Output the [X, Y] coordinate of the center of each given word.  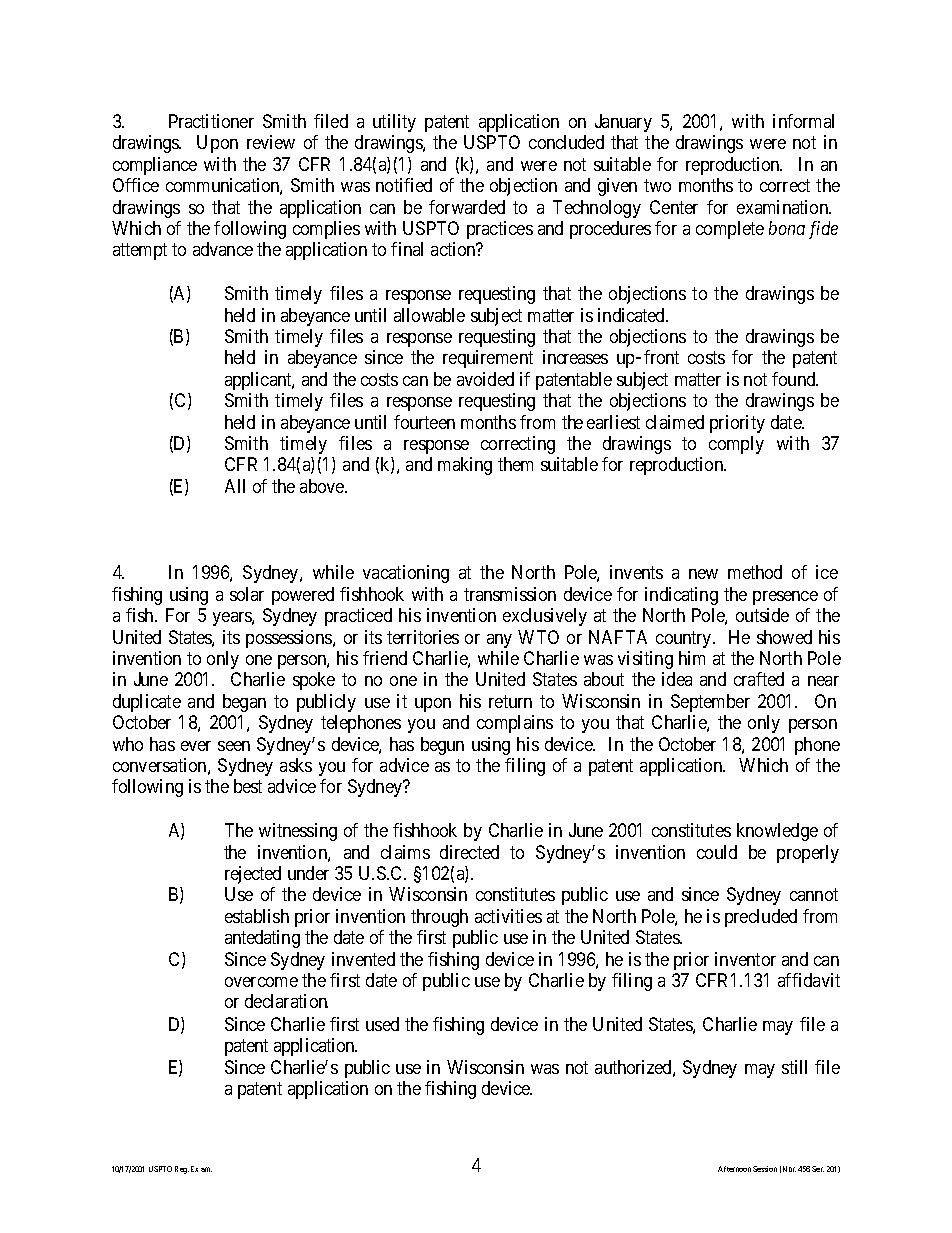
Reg [182, 1170]
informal [803, 121]
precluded [761, 918]
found [795, 379]
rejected [253, 875]
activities [508, 916]
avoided [485, 379]
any [499, 641]
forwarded [467, 207]
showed [784, 637]
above [323, 486]
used [382, 1024]
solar [247, 594]
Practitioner [211, 121]
